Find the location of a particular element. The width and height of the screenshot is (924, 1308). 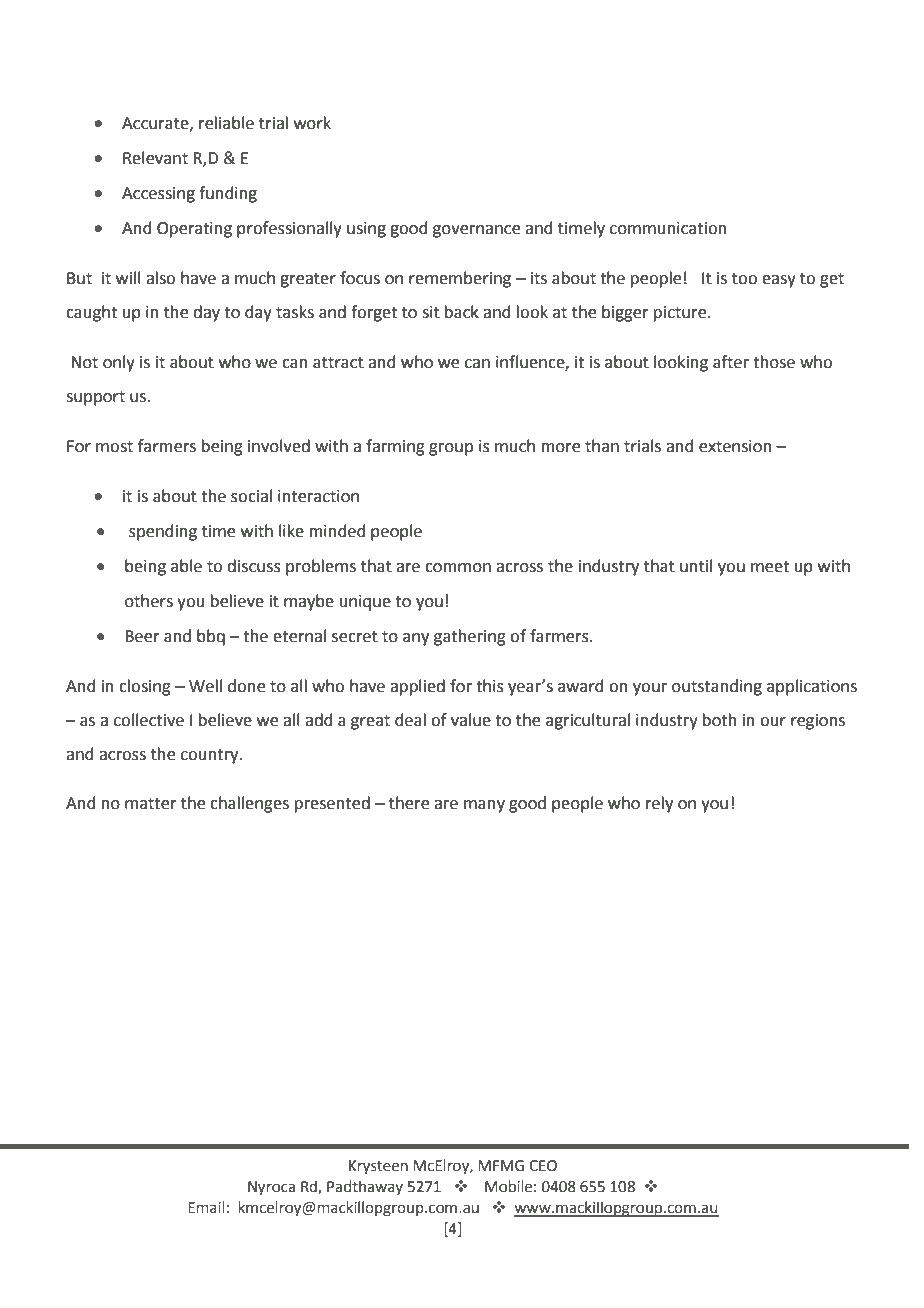

both is located at coordinates (720, 720).
